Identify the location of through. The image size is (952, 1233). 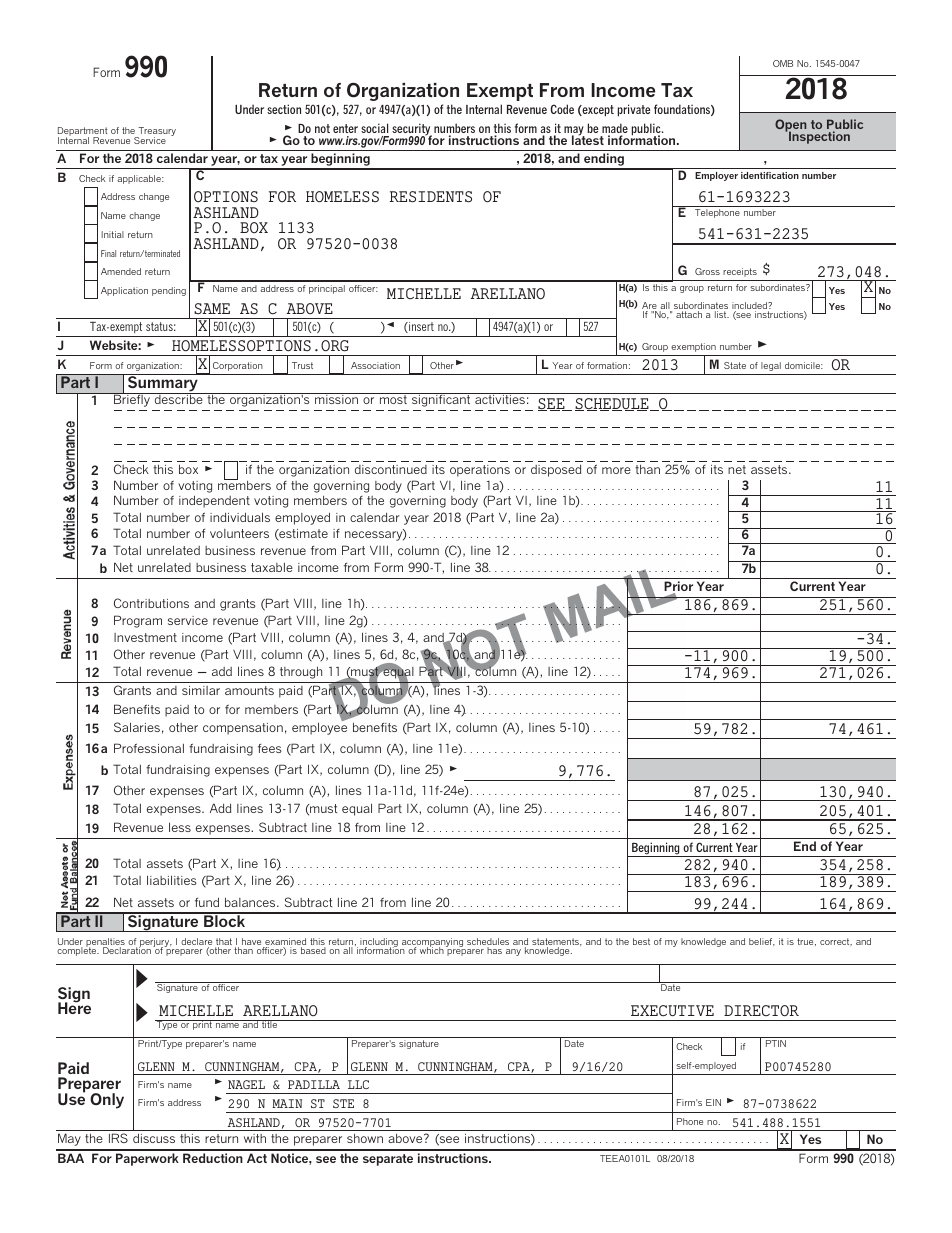
(301, 673).
